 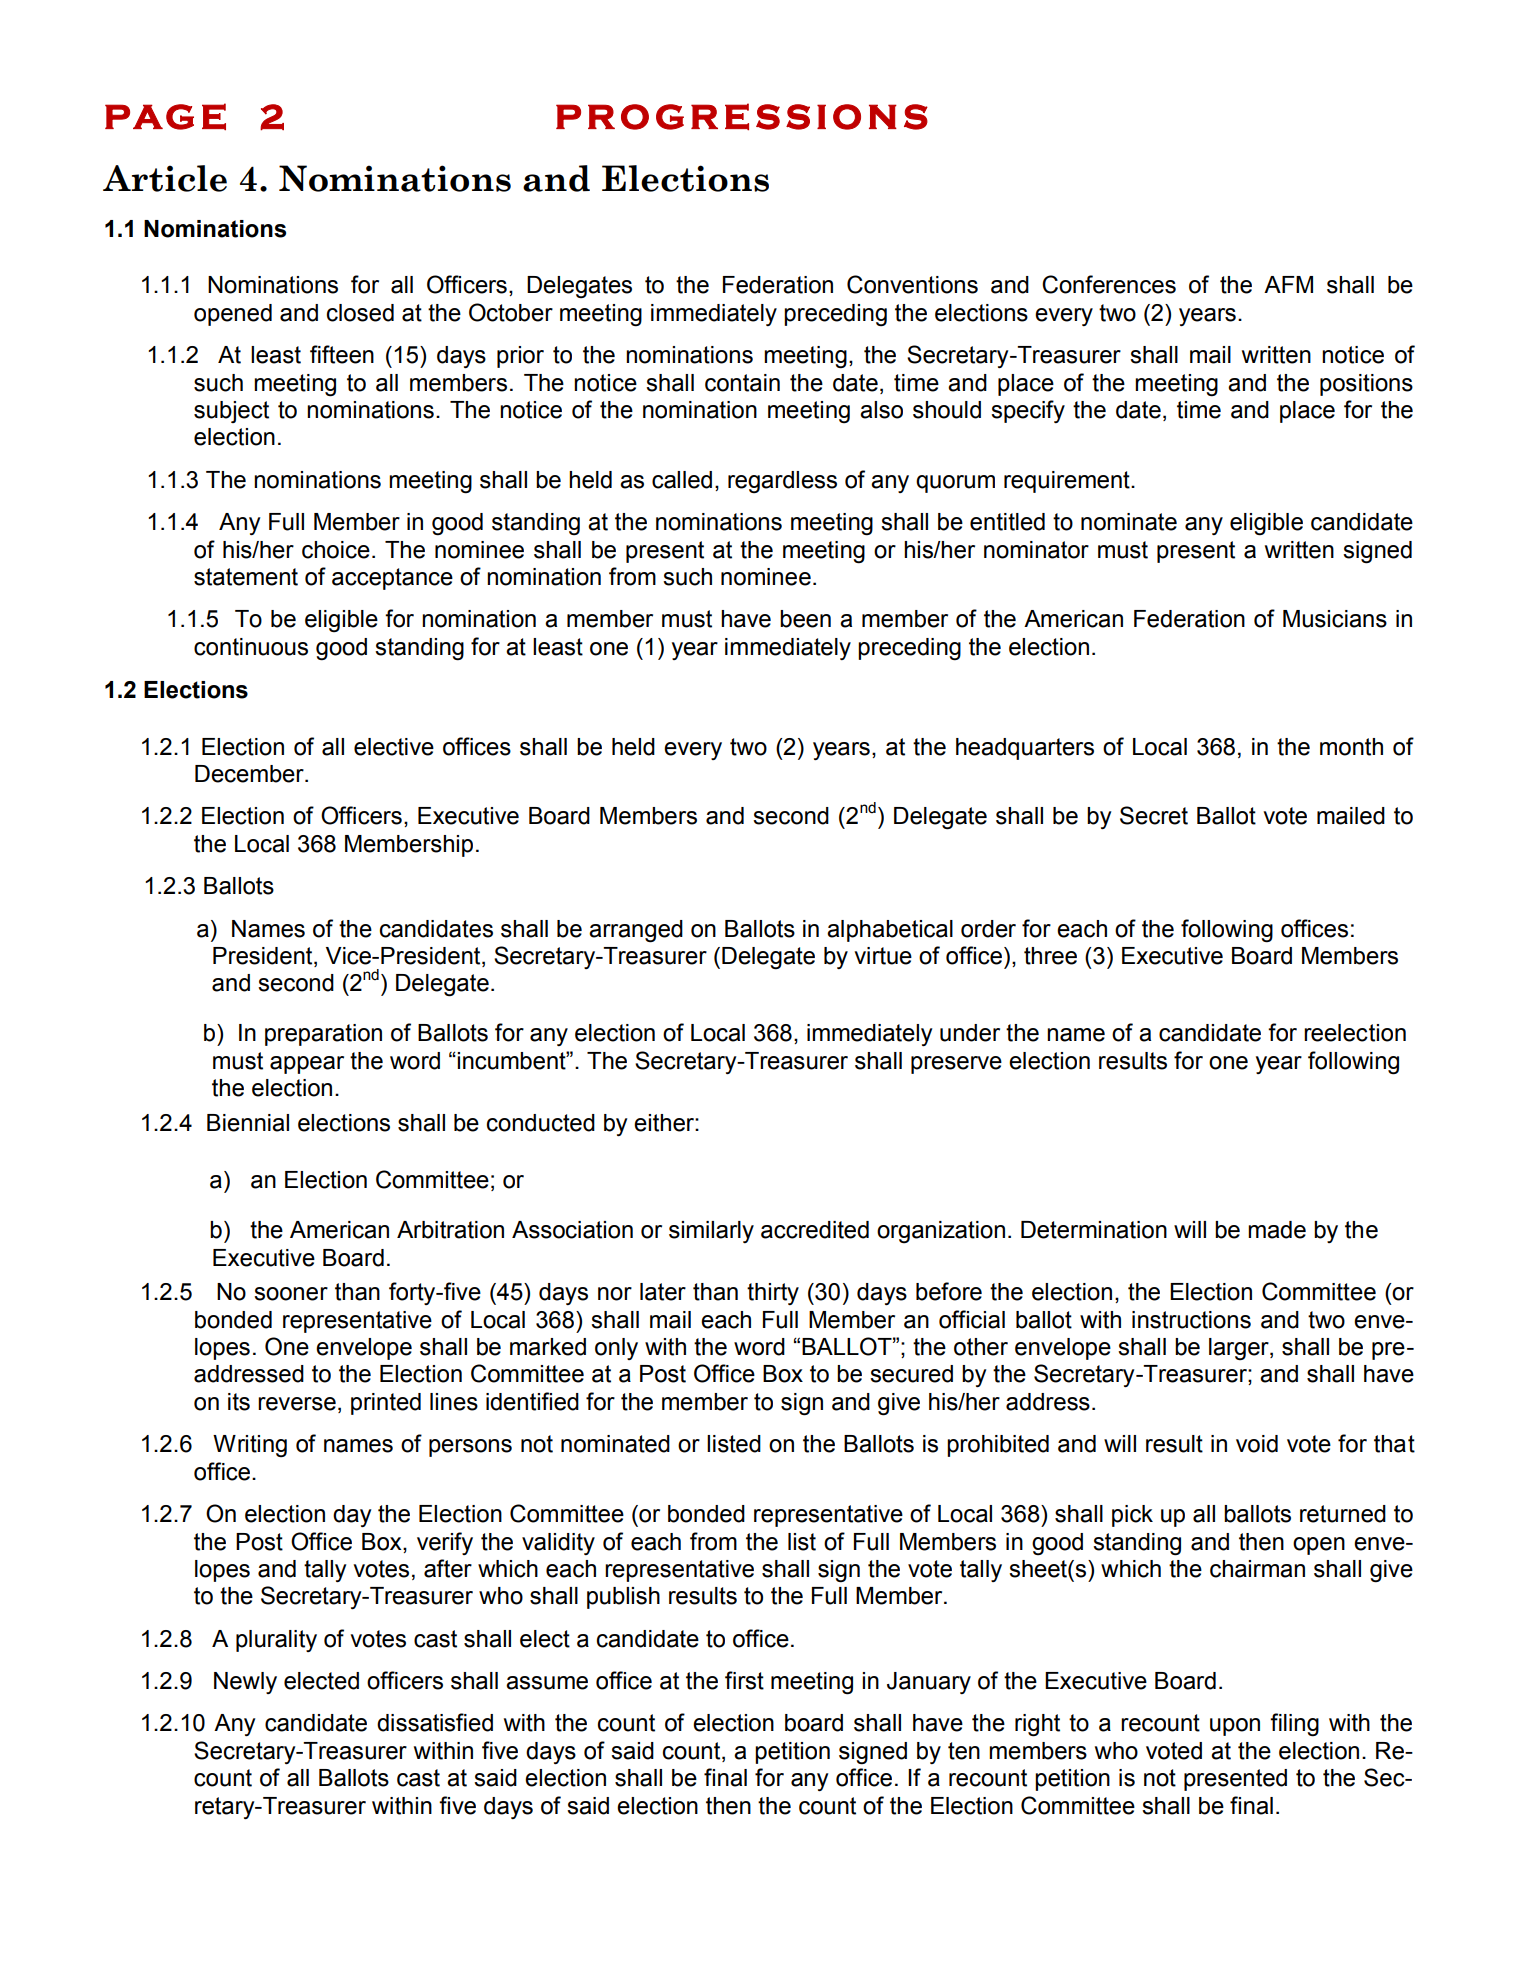 What do you see at coordinates (890, 931) in the document?
I see `alphabetical` at bounding box center [890, 931].
